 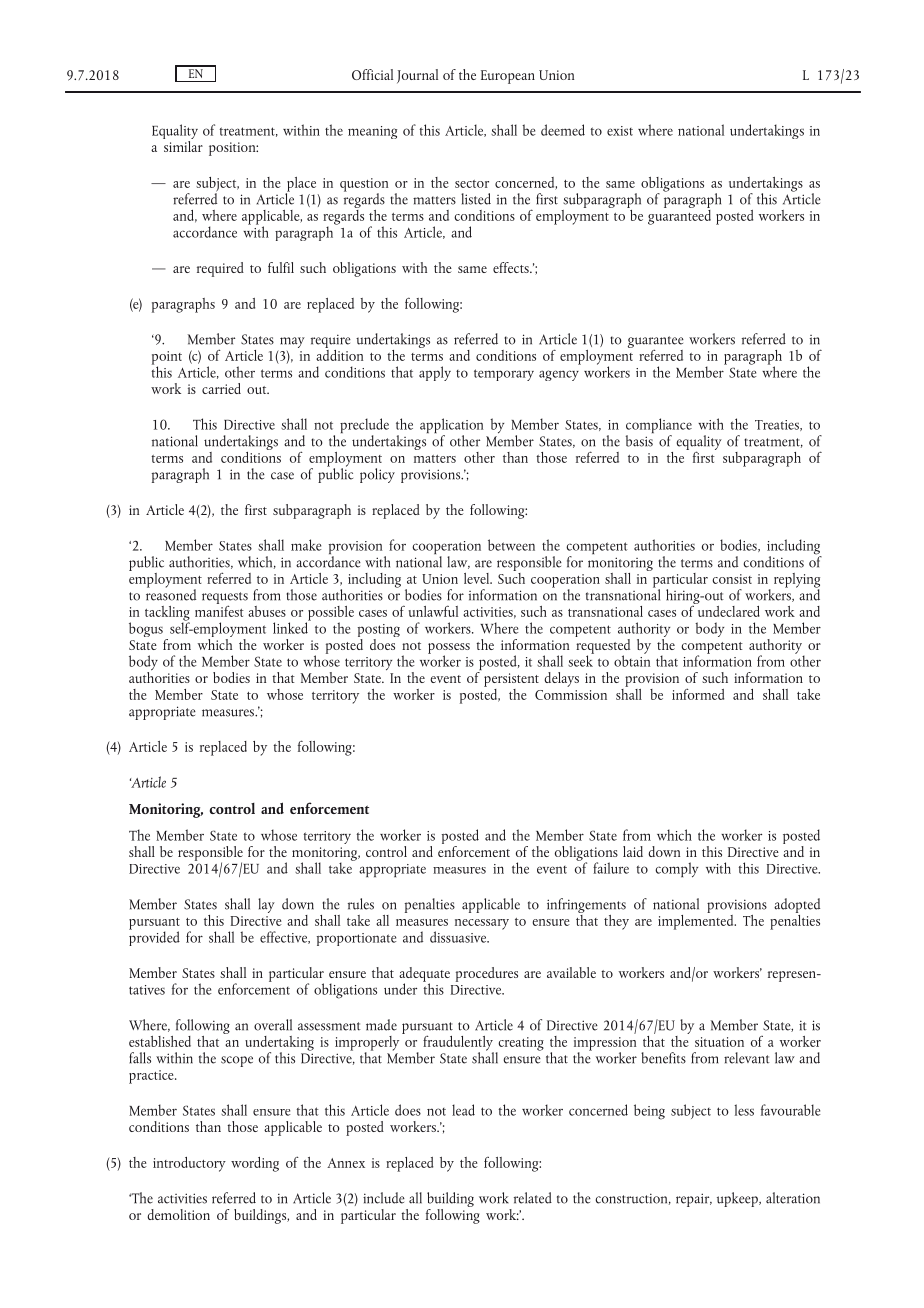 What do you see at coordinates (727, 610) in the screenshot?
I see `undeclared` at bounding box center [727, 610].
